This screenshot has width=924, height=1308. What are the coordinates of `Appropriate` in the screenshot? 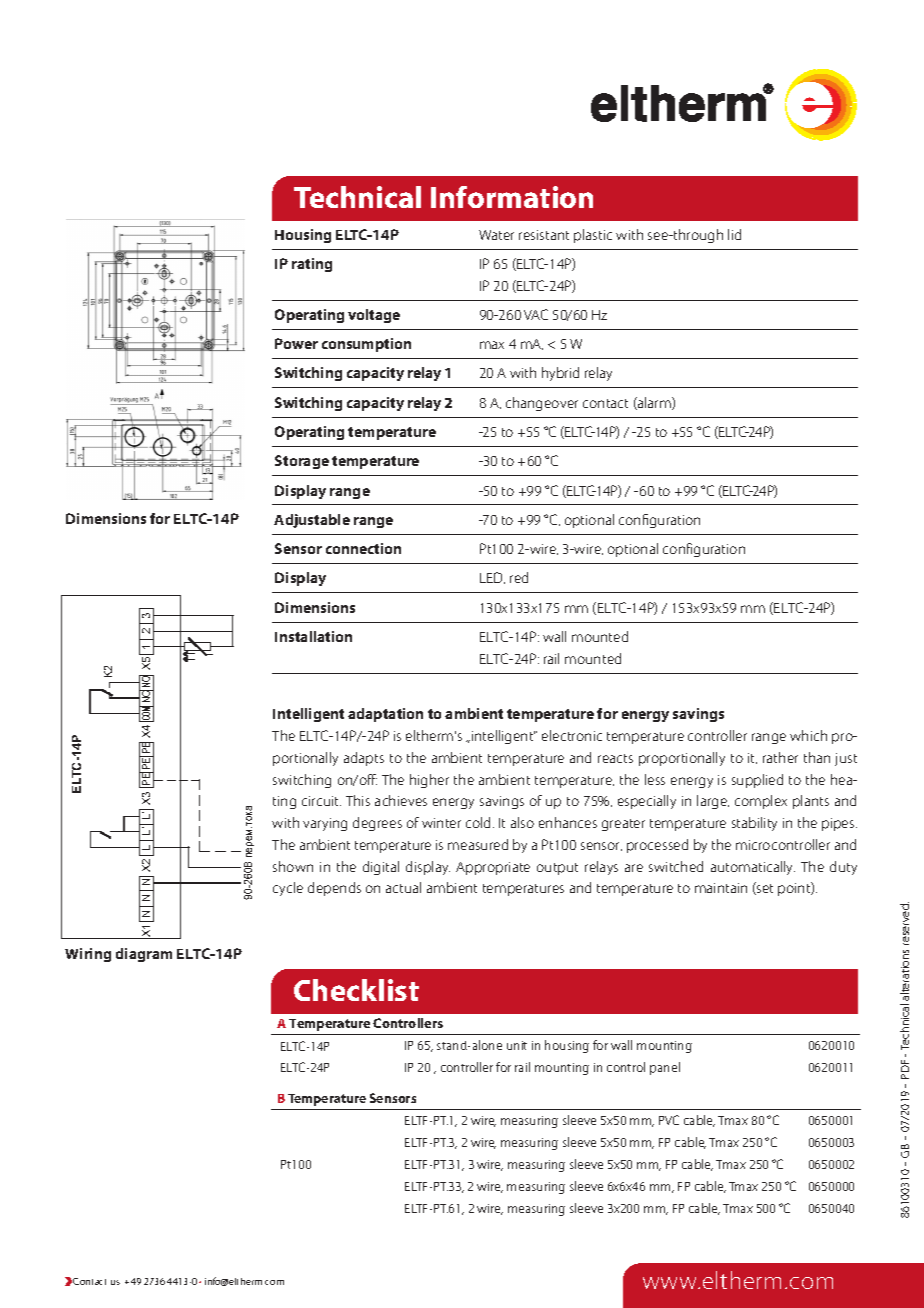 It's located at (493, 868).
